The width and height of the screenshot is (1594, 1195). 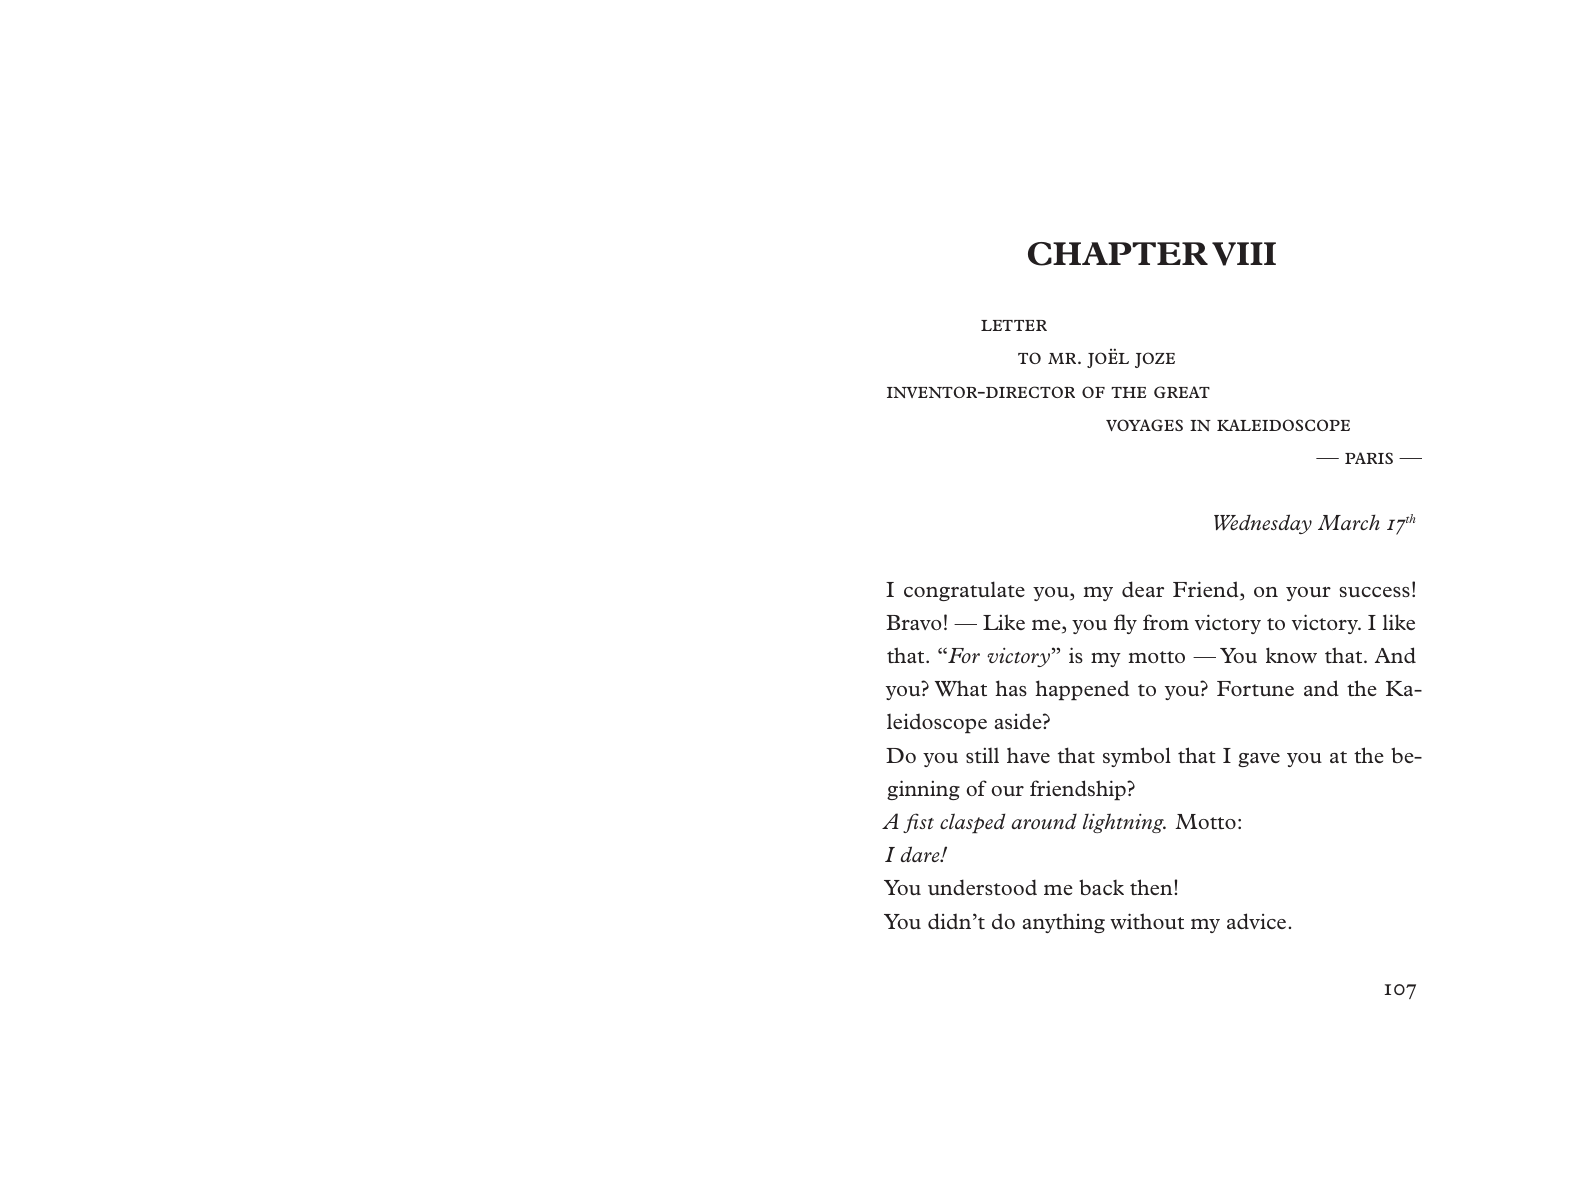 I want to click on dear, so click(x=1143, y=589).
